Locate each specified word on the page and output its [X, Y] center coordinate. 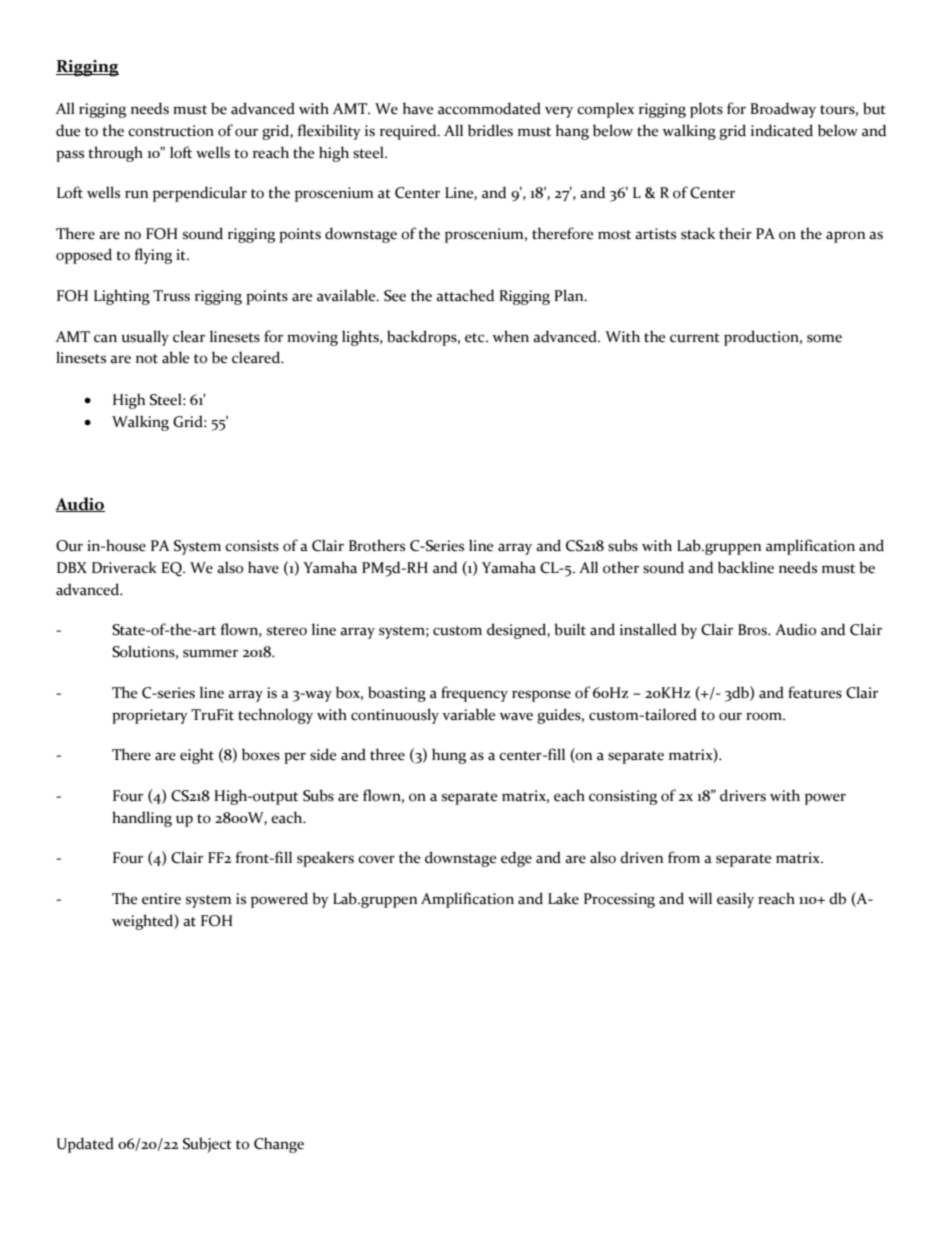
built [570, 629]
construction [171, 131]
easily [735, 900]
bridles [490, 130]
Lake [563, 898]
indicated [782, 130]
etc [476, 338]
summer [210, 653]
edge [516, 859]
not [147, 359]
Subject [207, 1145]
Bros [753, 630]
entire [161, 899]
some [824, 338]
